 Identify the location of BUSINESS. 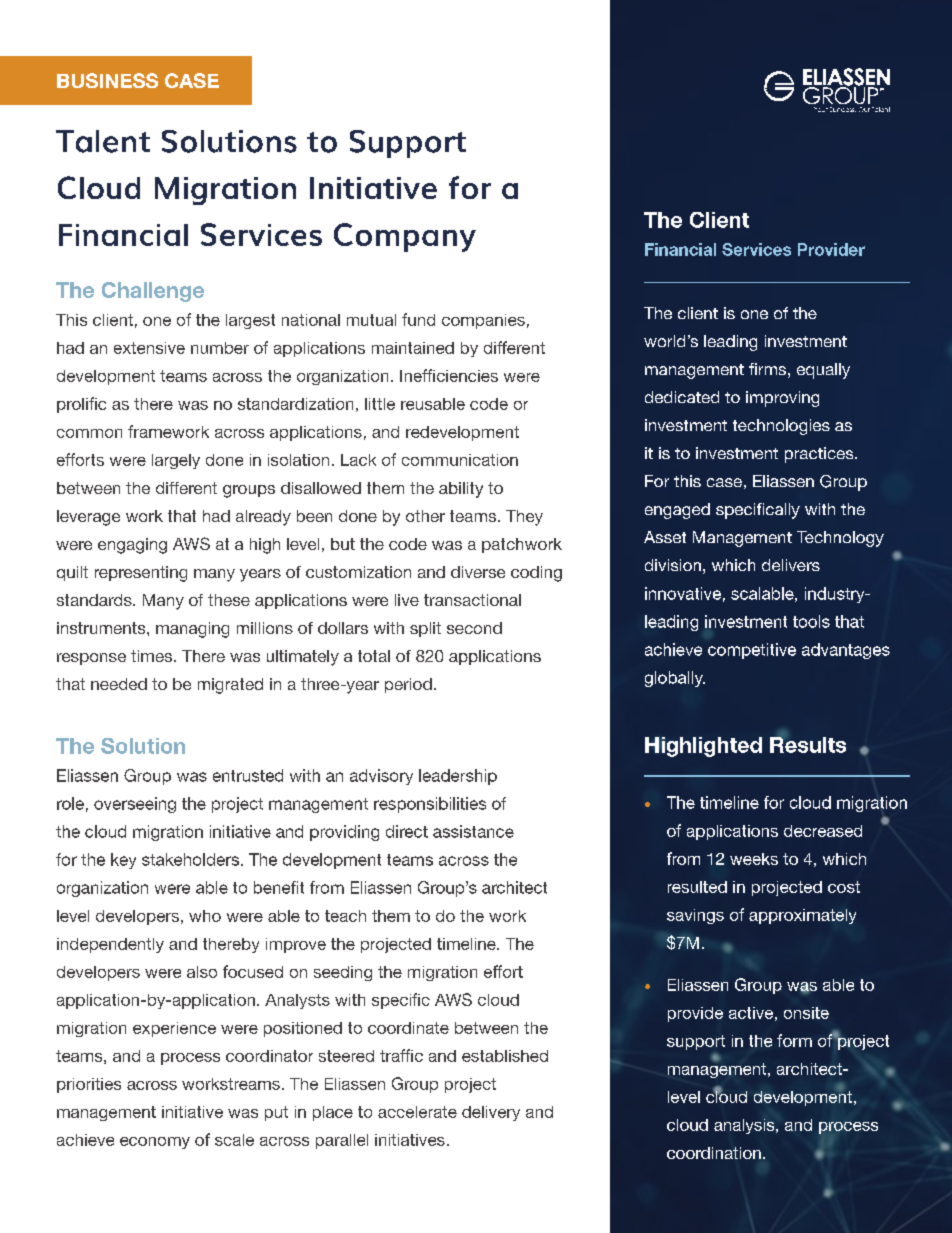
(107, 80).
